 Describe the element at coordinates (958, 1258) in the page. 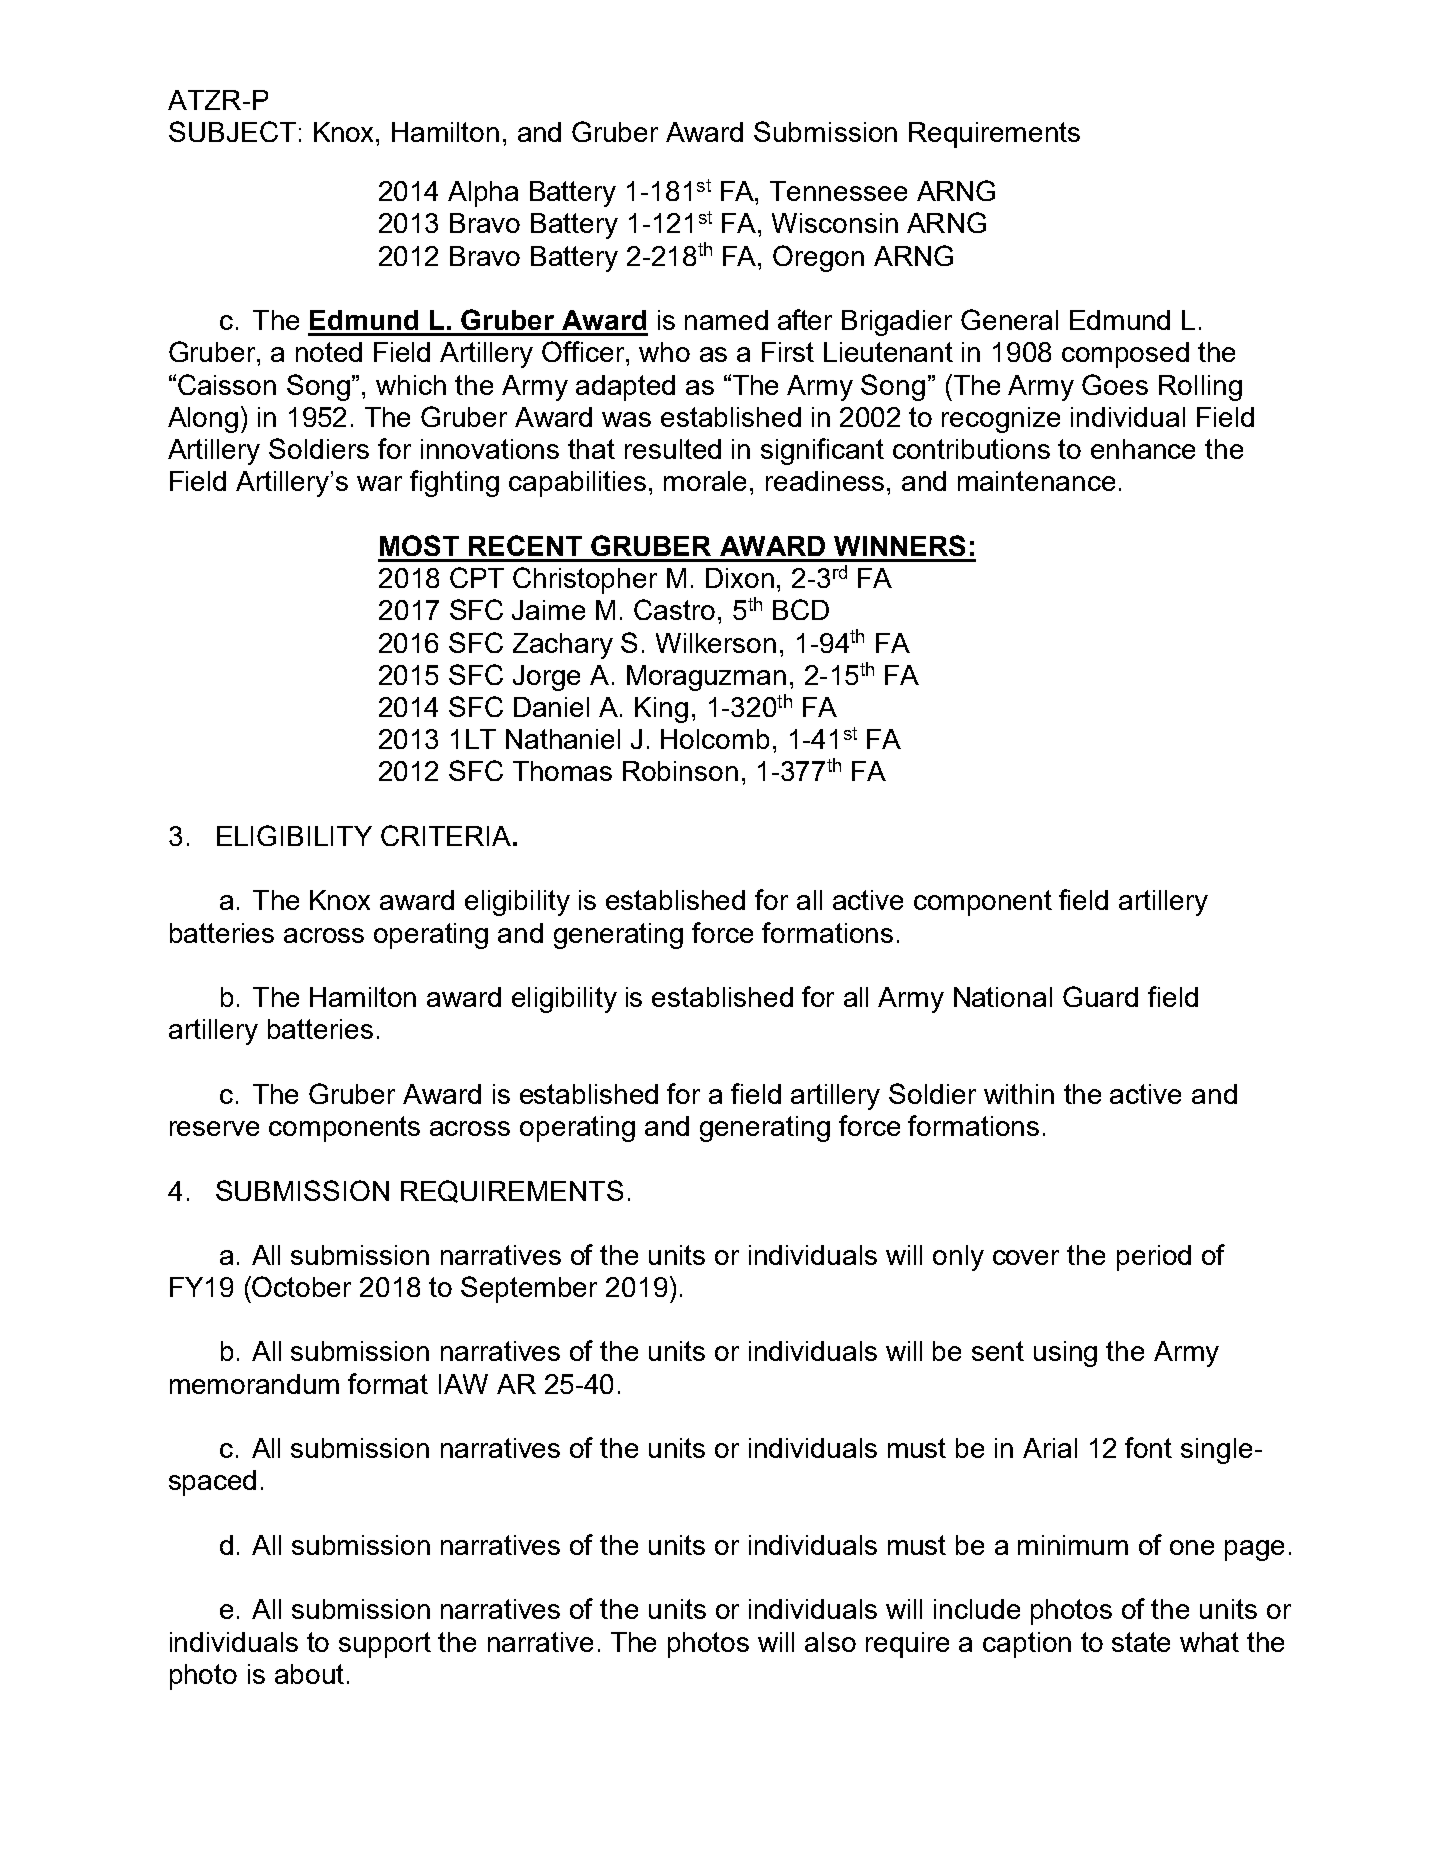

I see `only` at that location.
